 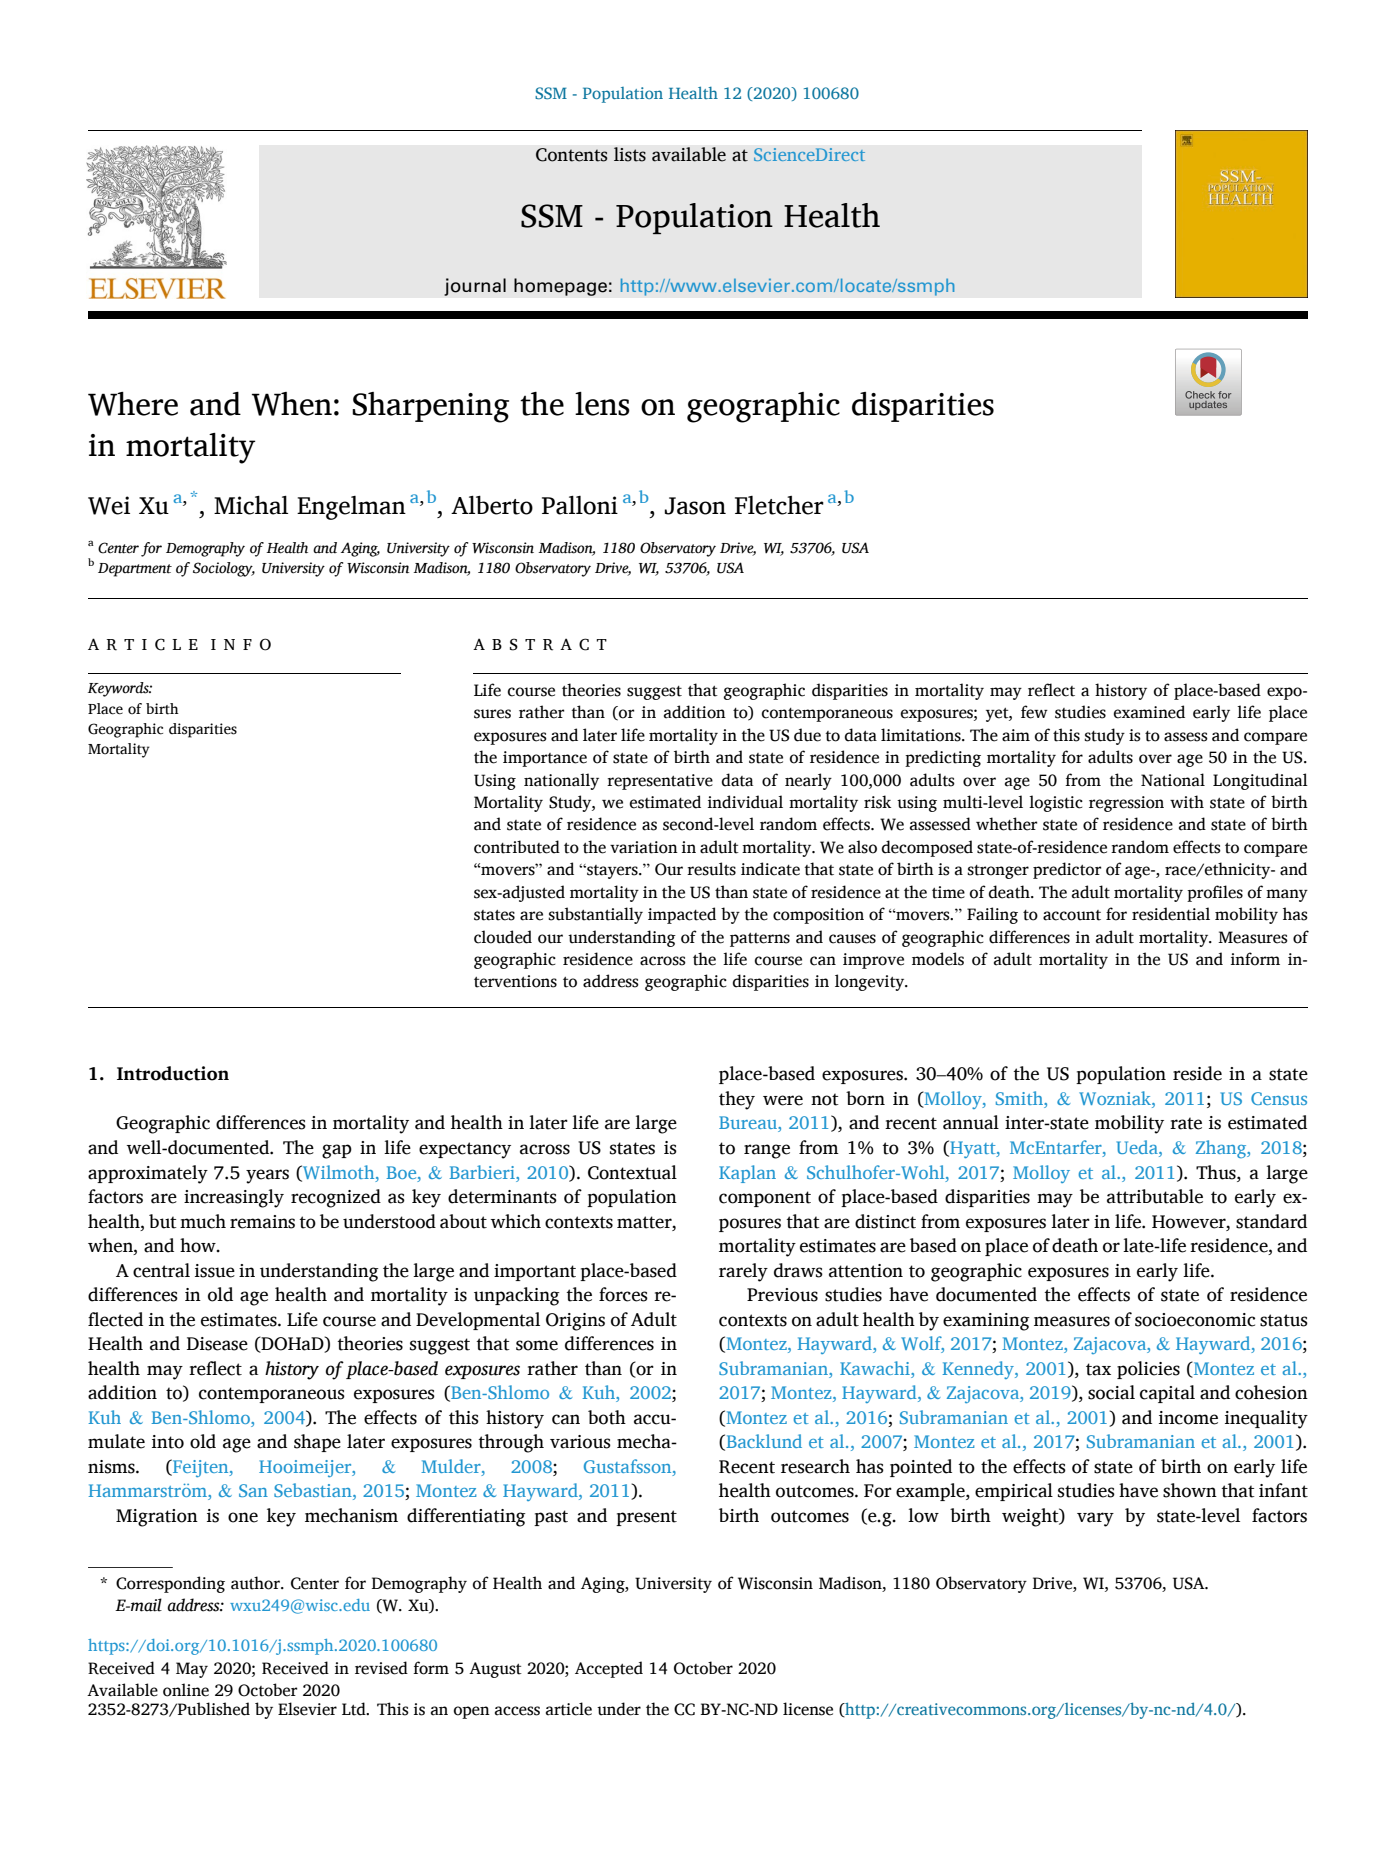 What do you see at coordinates (609, 1669) in the screenshot?
I see `Accepted` at bounding box center [609, 1669].
